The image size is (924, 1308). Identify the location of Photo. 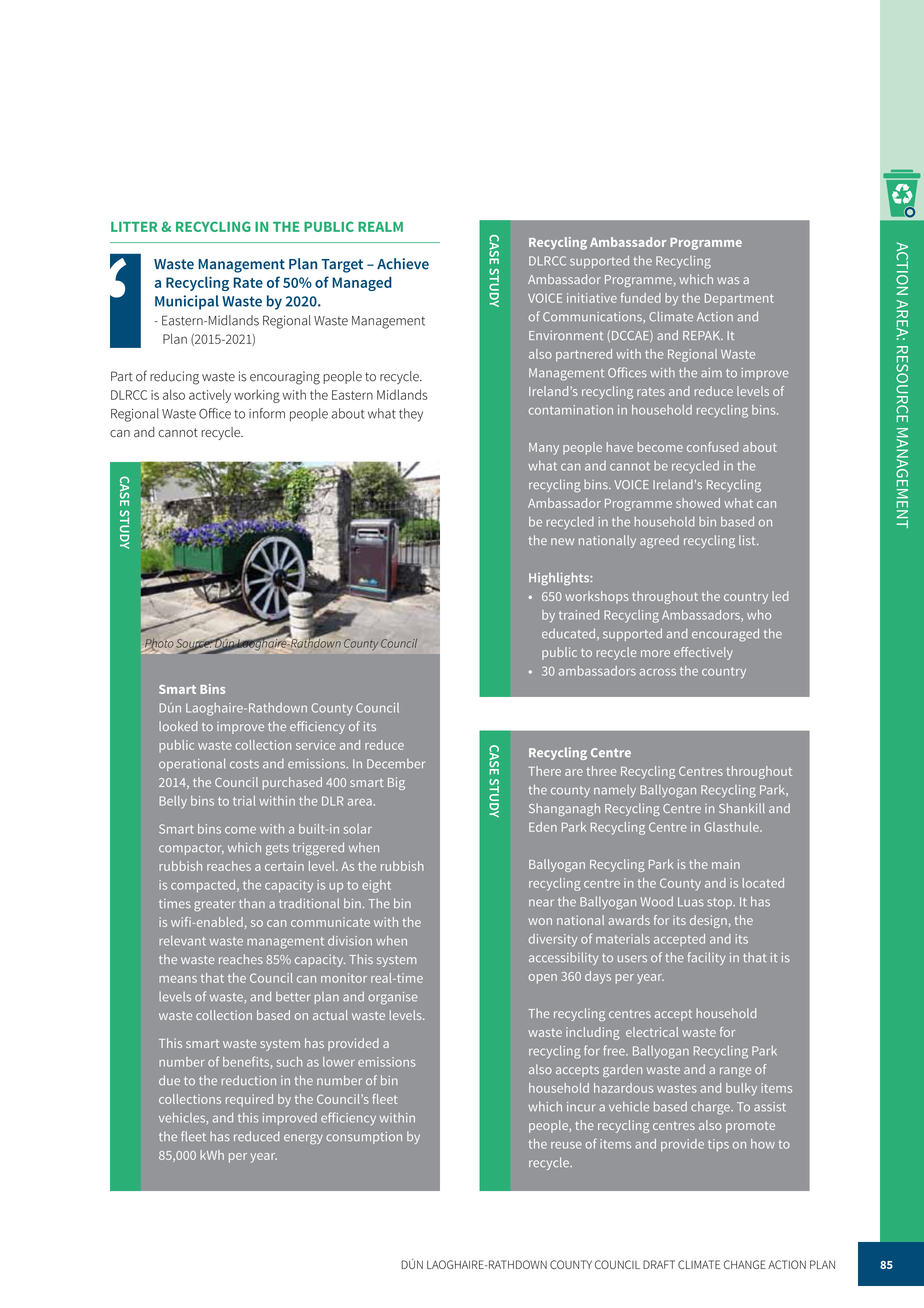
(158, 644).
